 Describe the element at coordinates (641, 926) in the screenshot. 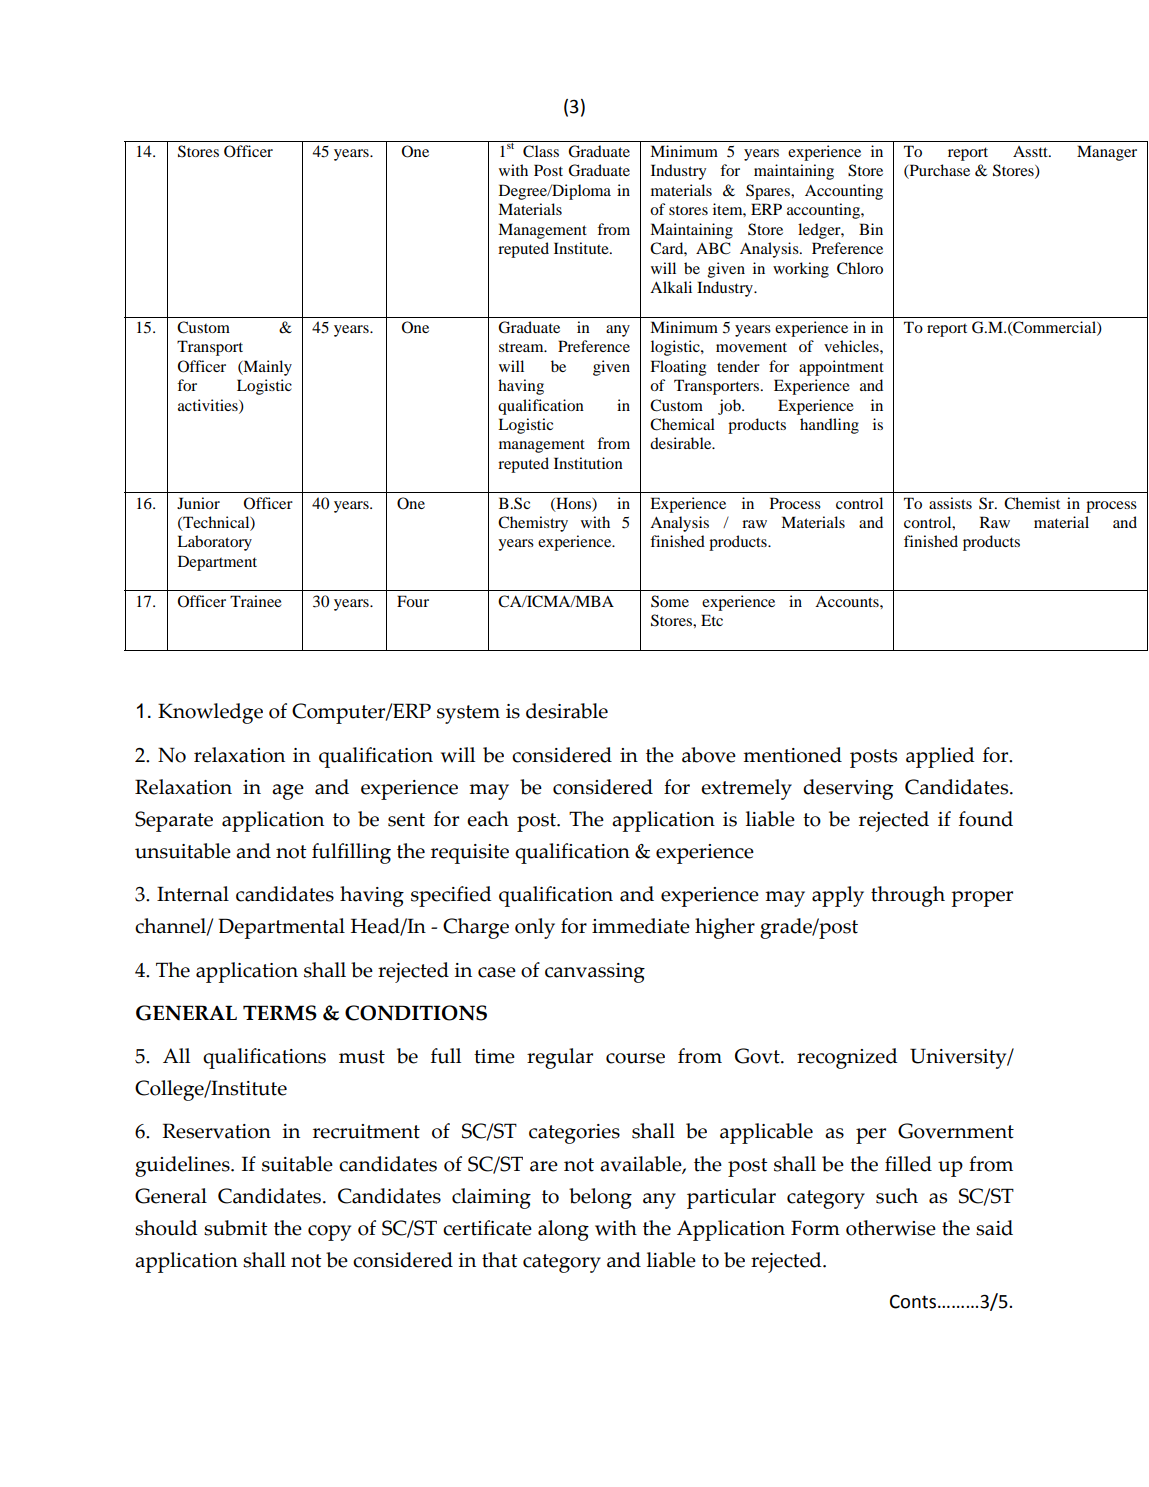

I see `immediate` at that location.
